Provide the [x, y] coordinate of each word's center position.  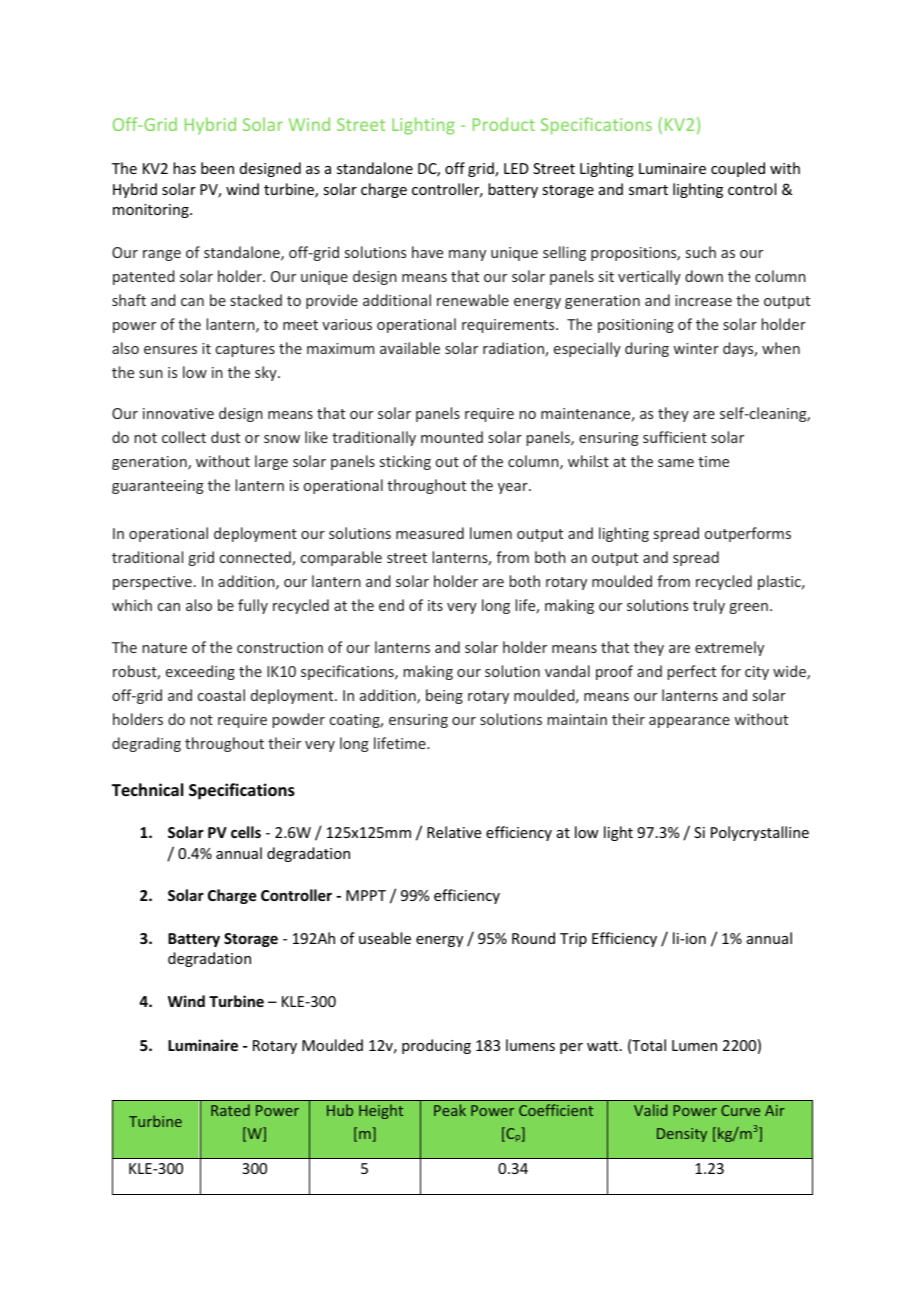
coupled [738, 169]
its [435, 605]
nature [165, 648]
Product [504, 124]
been [217, 168]
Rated [230, 1110]
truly [709, 606]
